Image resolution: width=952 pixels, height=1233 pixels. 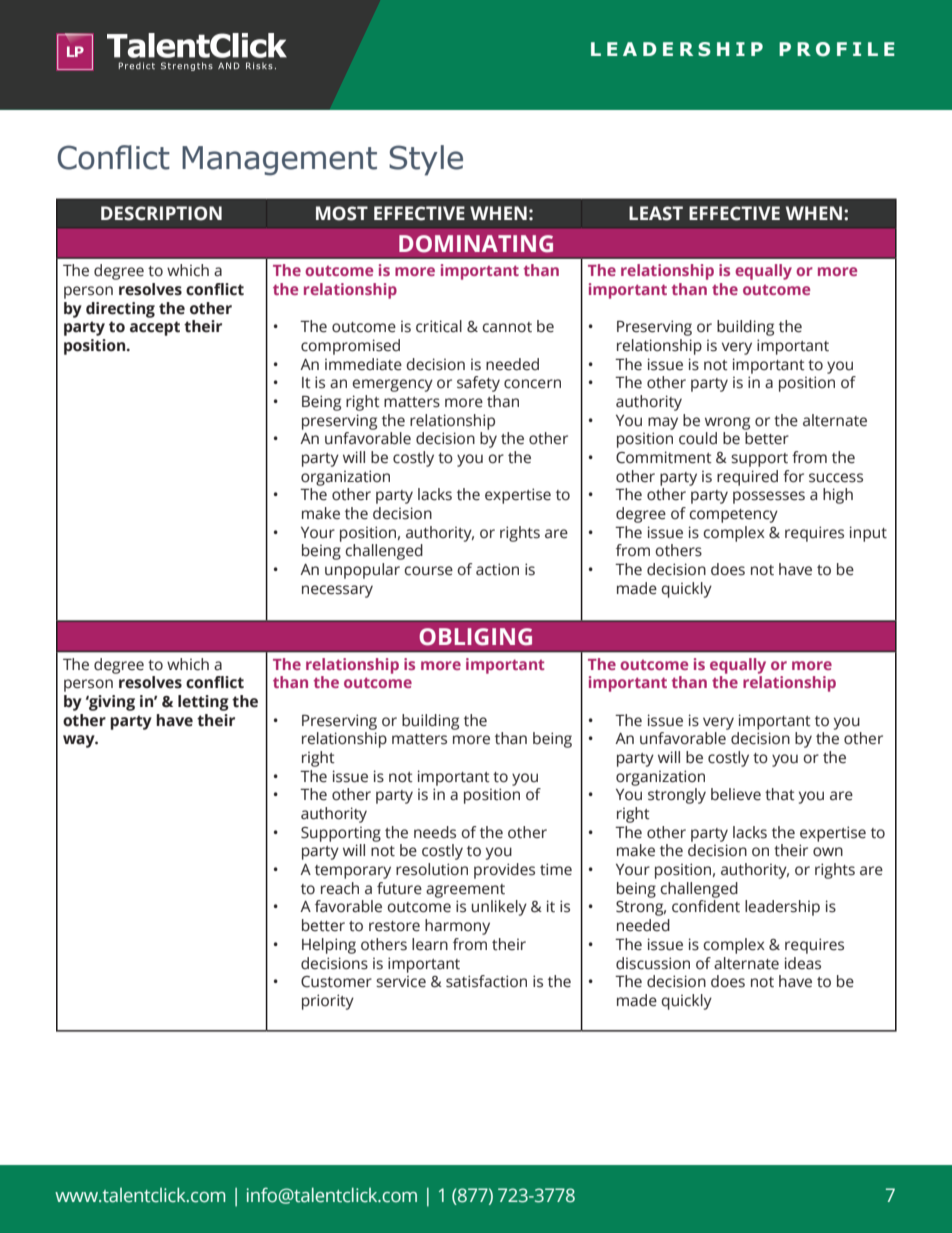 I want to click on letting, so click(x=203, y=703).
